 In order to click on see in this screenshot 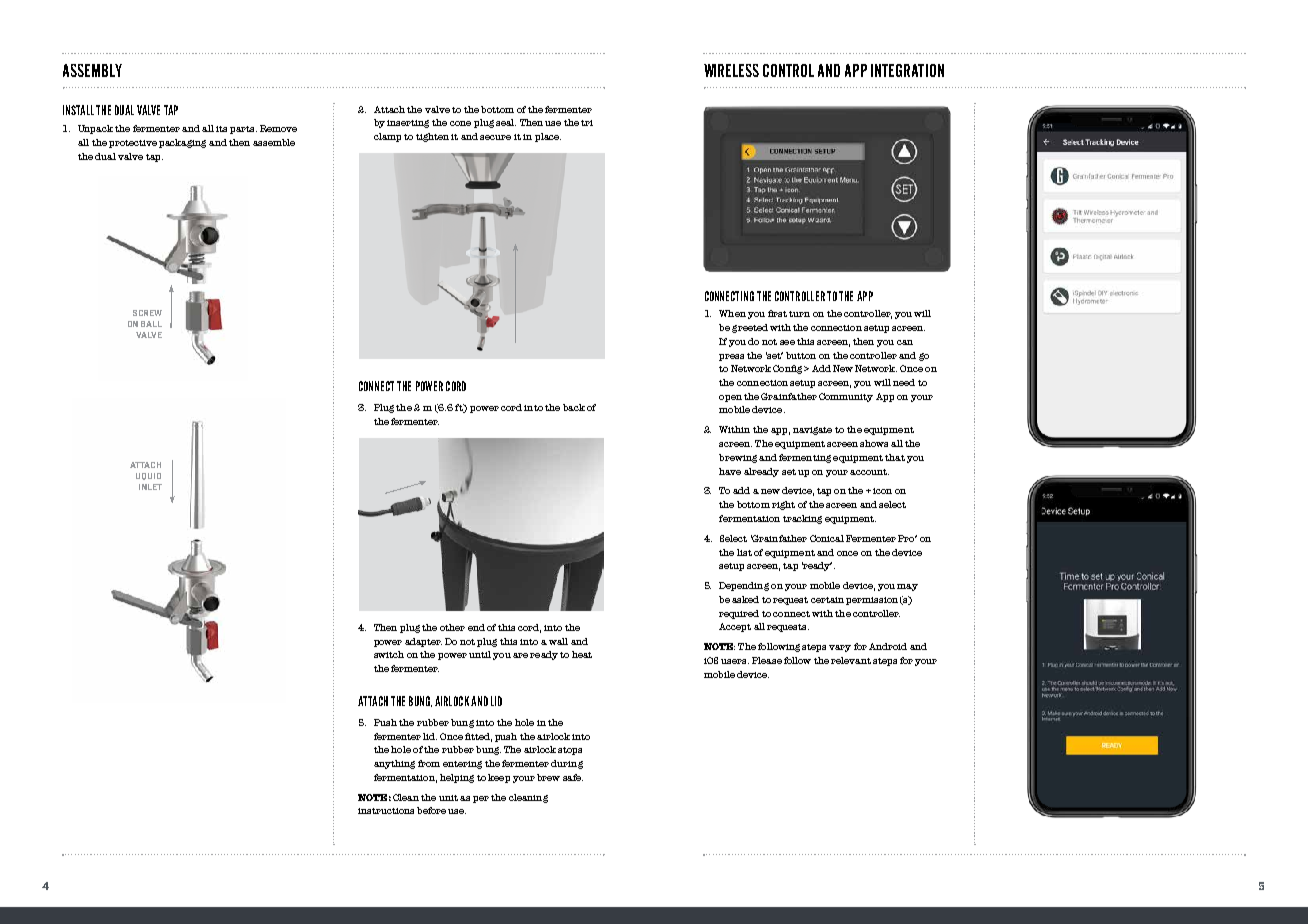, I will do `click(787, 342)`.
